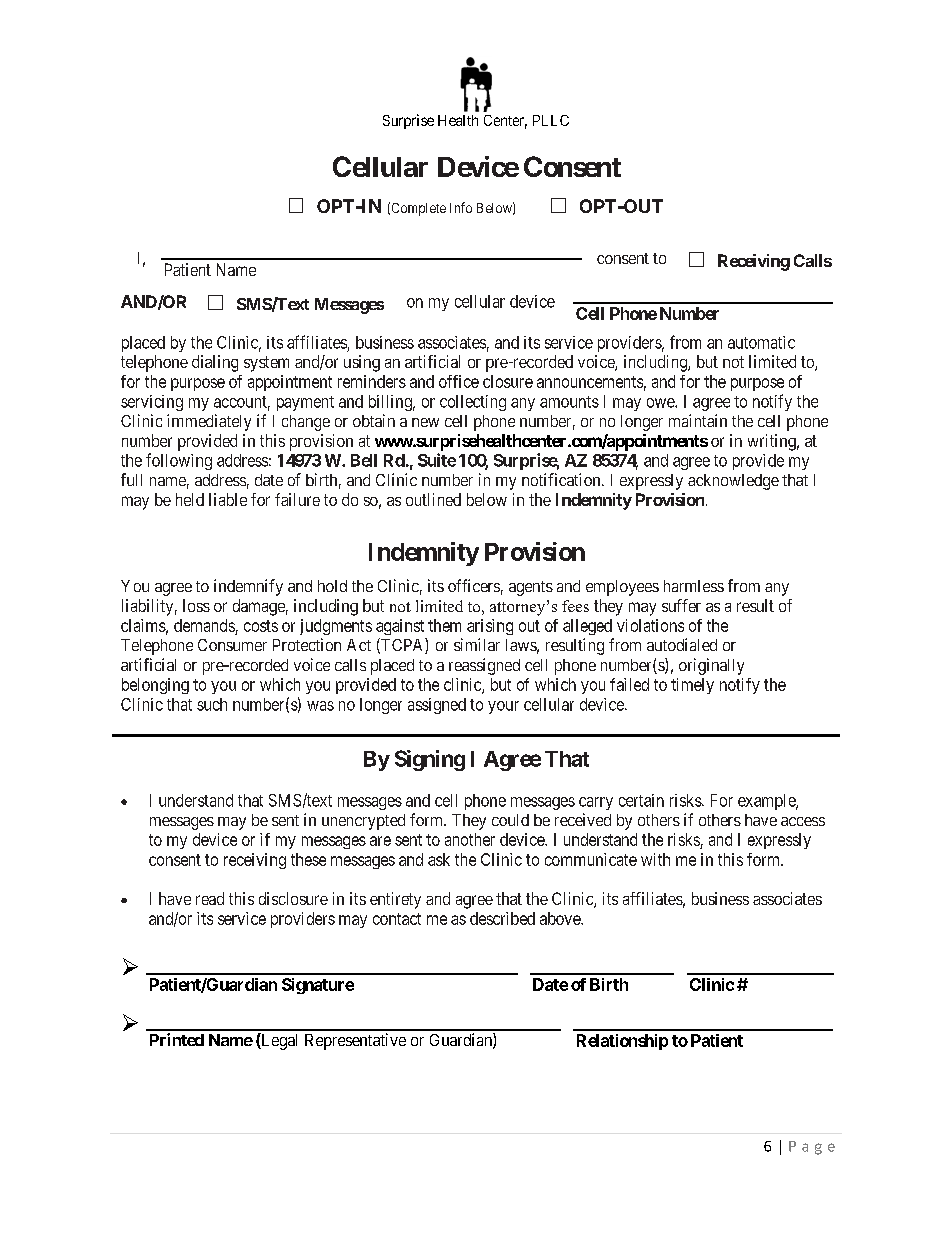  I want to click on PLLC, so click(551, 120).
